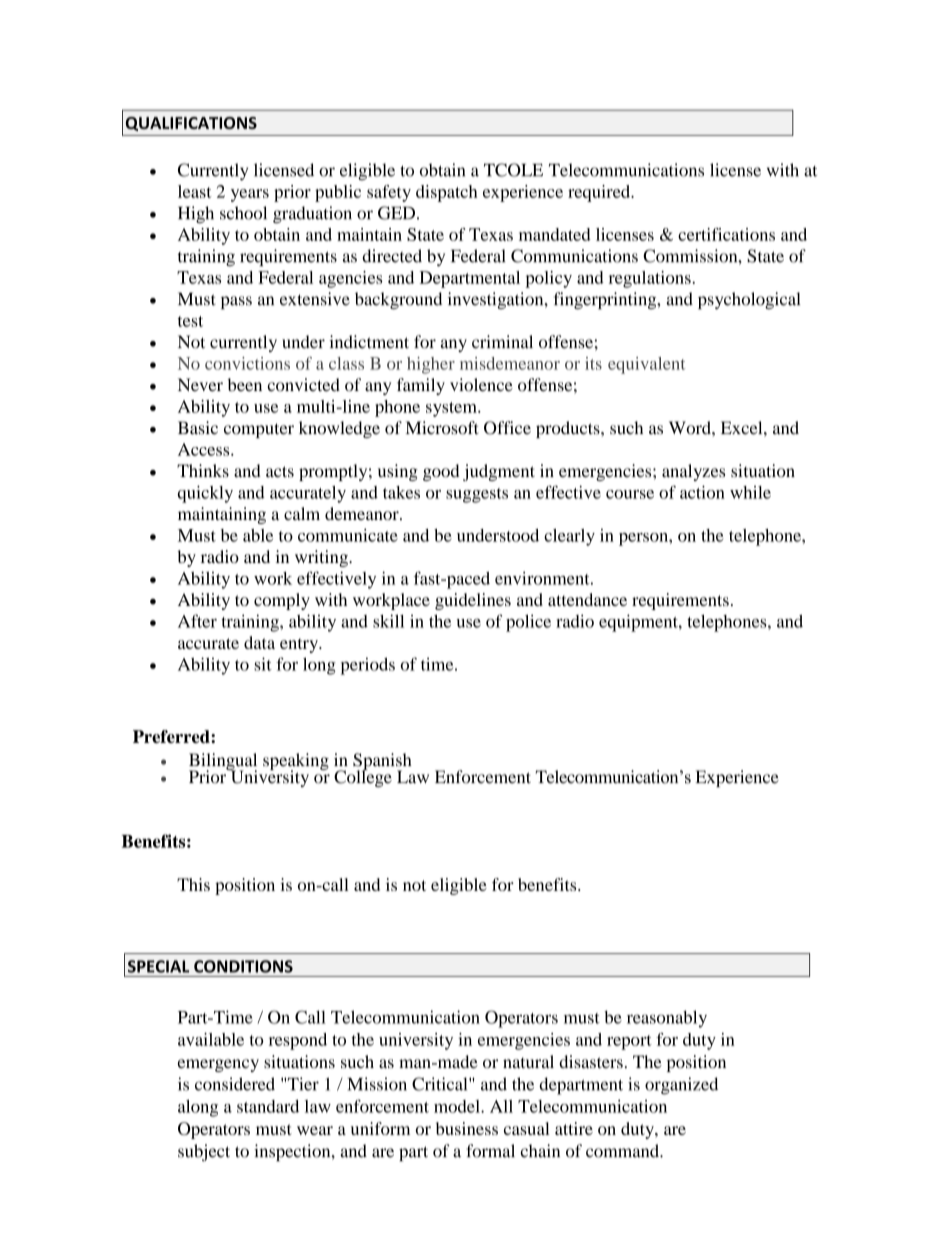 The width and height of the screenshot is (952, 1233). What do you see at coordinates (446, 193) in the screenshot?
I see `dispatch` at bounding box center [446, 193].
